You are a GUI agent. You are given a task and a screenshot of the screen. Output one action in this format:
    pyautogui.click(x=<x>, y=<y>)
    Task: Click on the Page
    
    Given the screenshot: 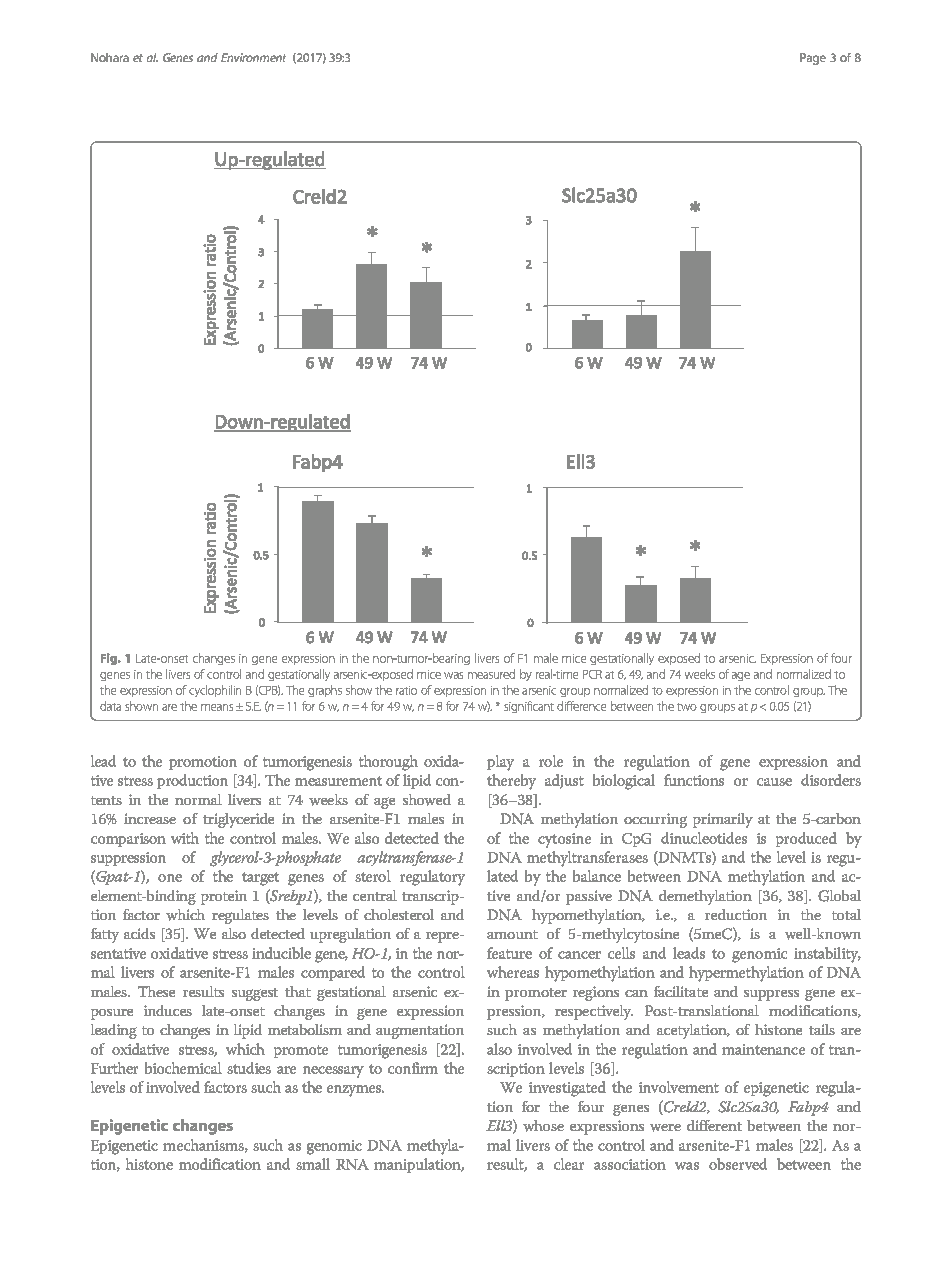 What is the action you would take?
    pyautogui.click(x=813, y=59)
